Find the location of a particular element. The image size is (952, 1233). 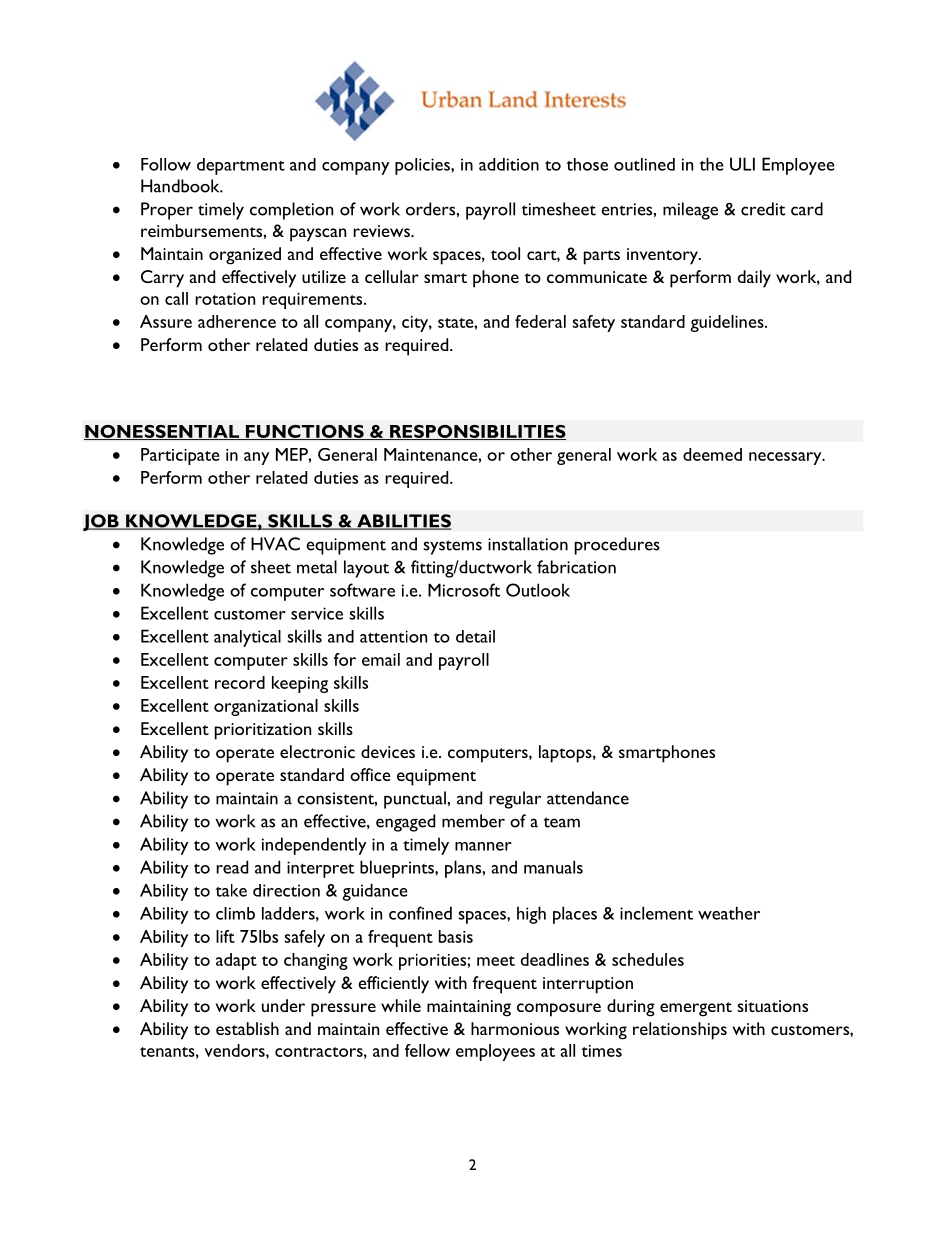

read is located at coordinates (232, 867).
